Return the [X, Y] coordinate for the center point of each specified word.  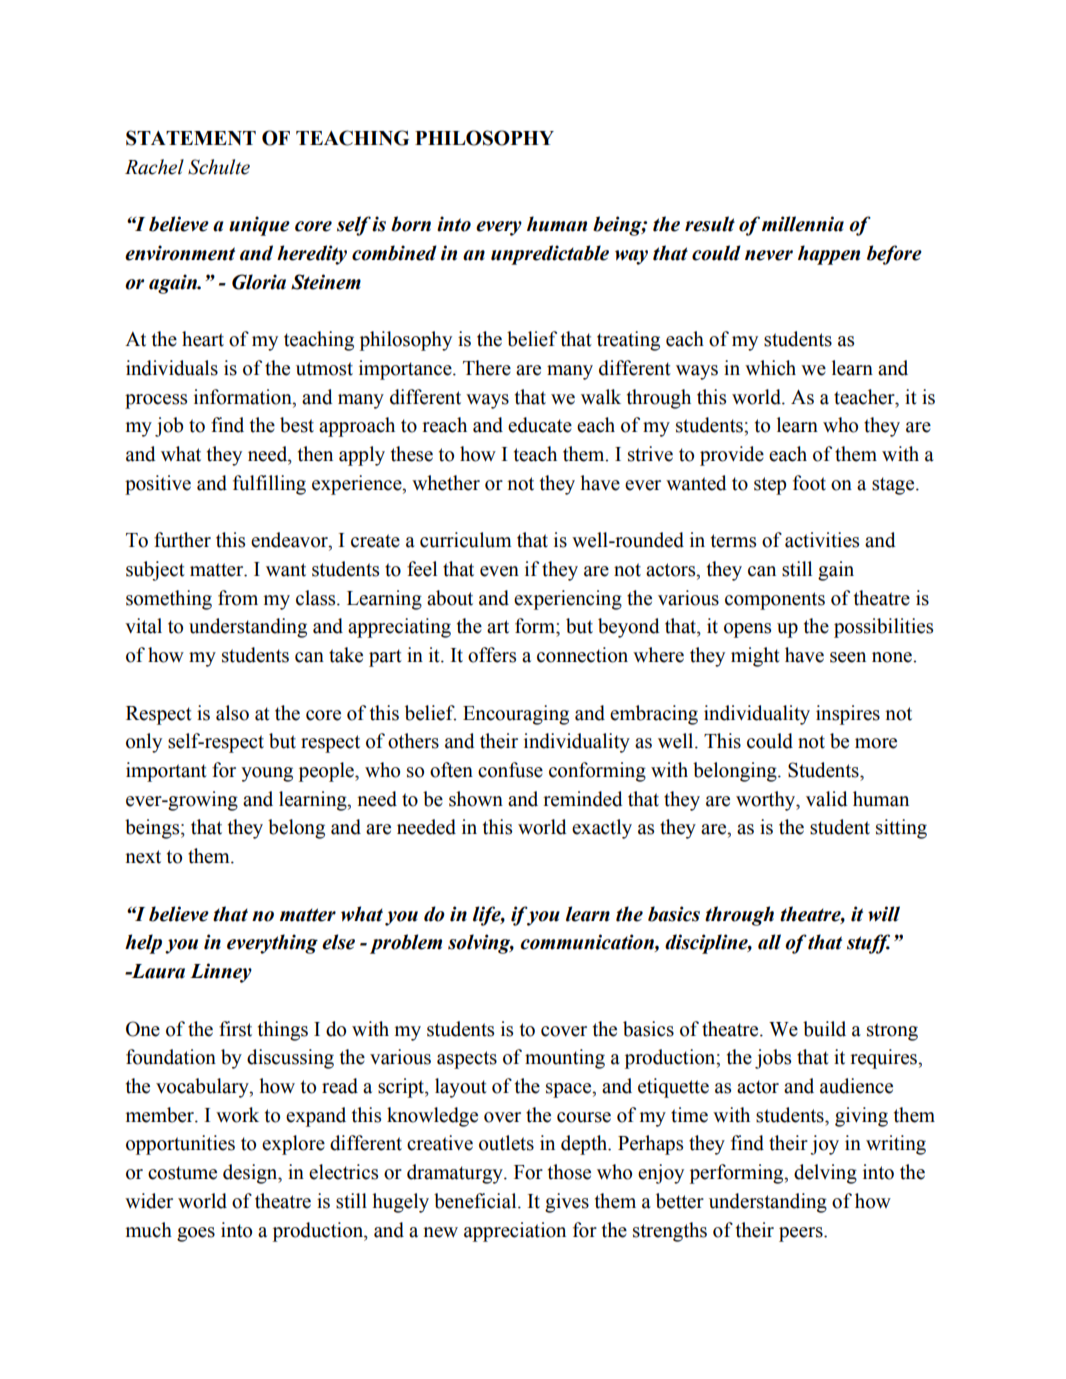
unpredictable [550, 255]
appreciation [515, 1232]
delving [825, 1174]
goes [196, 1234]
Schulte [219, 167]
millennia [803, 224]
